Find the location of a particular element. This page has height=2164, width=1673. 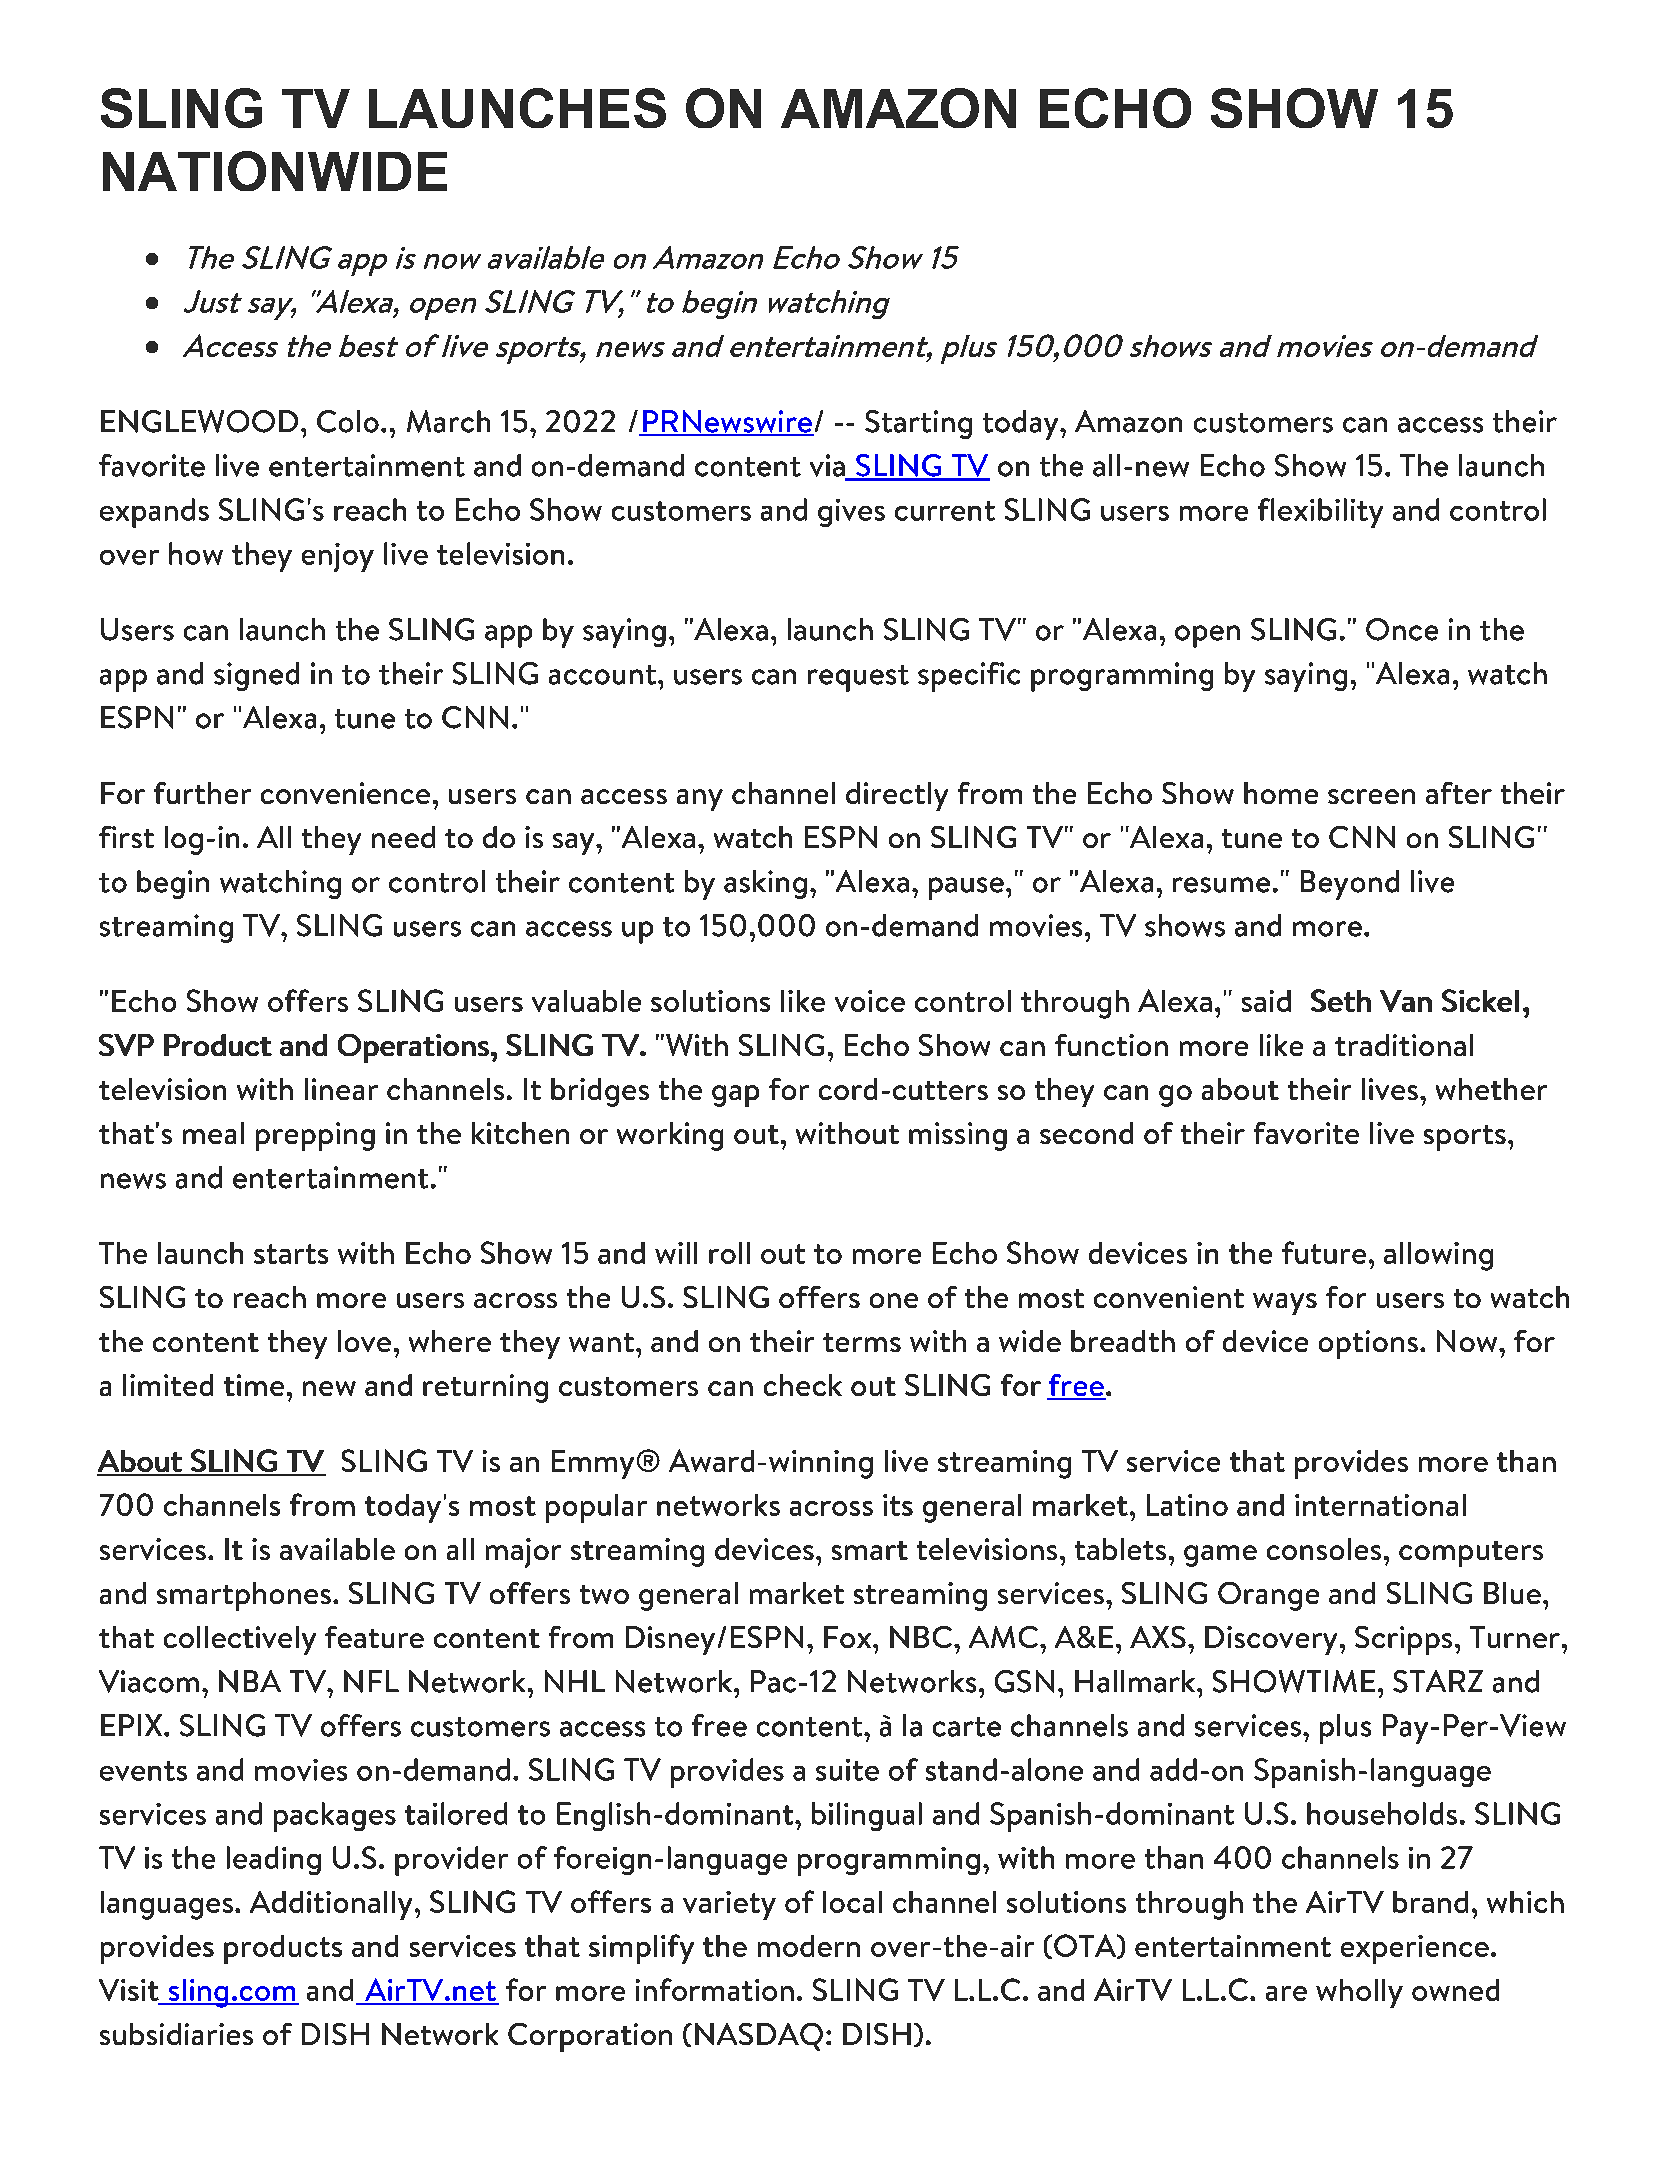

roll is located at coordinates (729, 1253).
